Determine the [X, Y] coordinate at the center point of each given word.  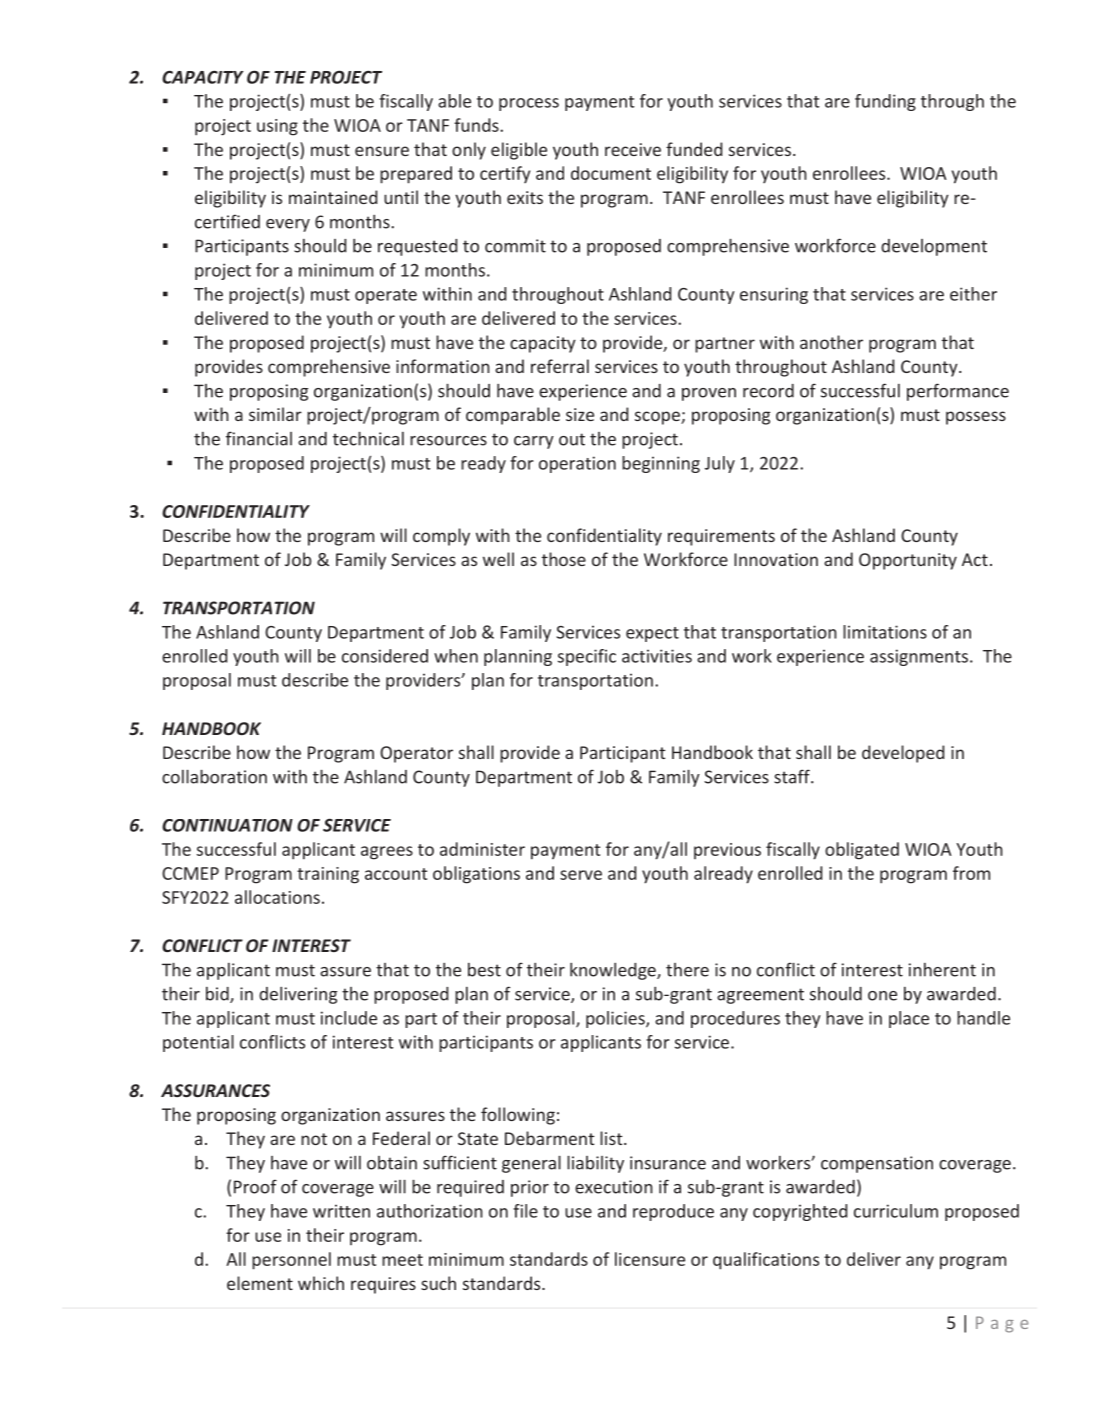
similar [275, 414]
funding [885, 102]
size [580, 414]
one [882, 996]
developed [903, 754]
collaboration [214, 776]
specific [587, 657]
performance [958, 392]
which [321, 1283]
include [349, 1018]
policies [616, 1019]
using [277, 127]
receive [633, 149]
